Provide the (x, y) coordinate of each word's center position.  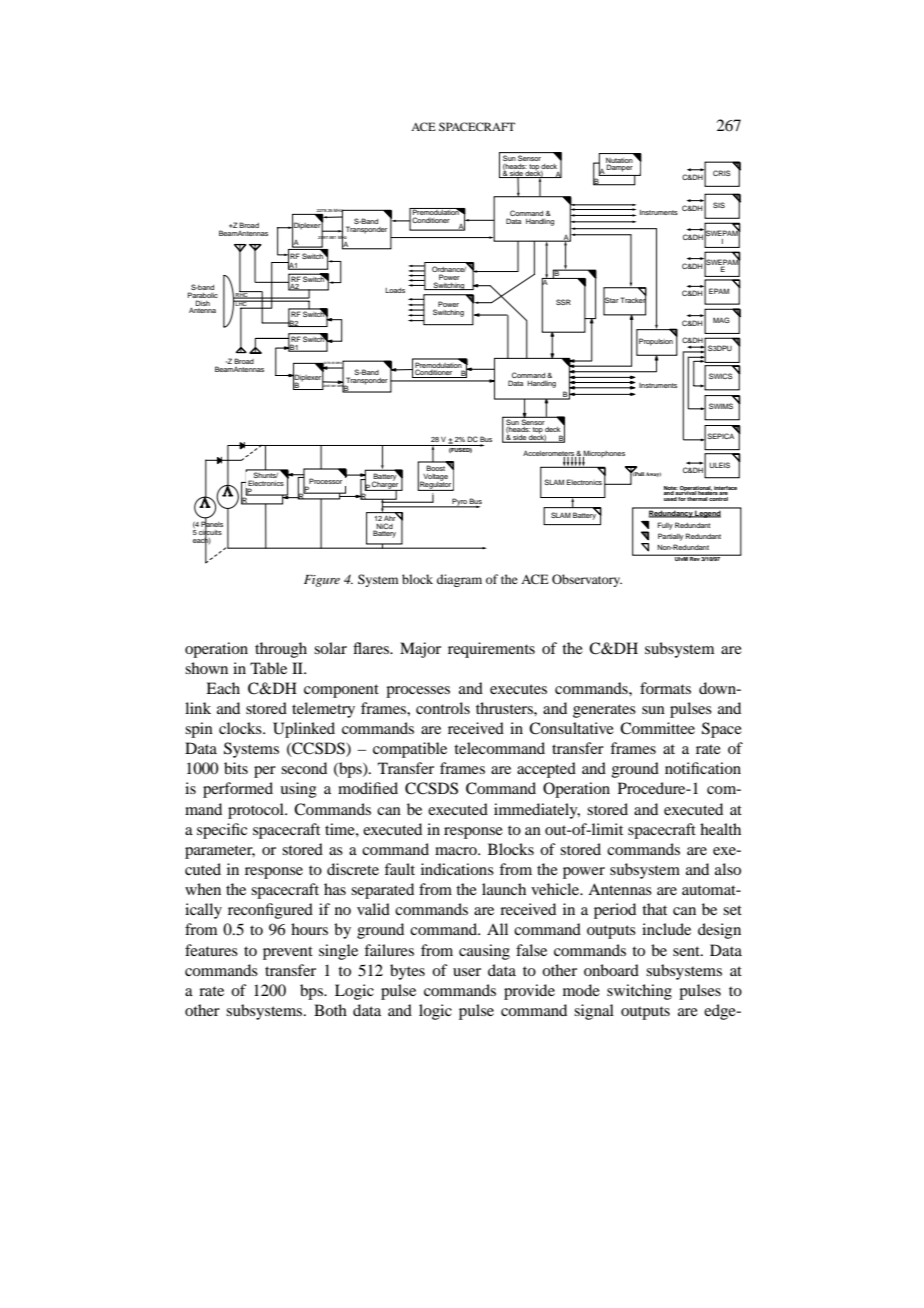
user (467, 972)
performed (238, 790)
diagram (459, 580)
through (281, 650)
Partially (670, 537)
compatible (410, 750)
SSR (563, 302)
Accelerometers (550, 455)
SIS (719, 205)
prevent (288, 953)
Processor (325, 481)
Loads (395, 290)
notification (703, 768)
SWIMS (721, 406)
